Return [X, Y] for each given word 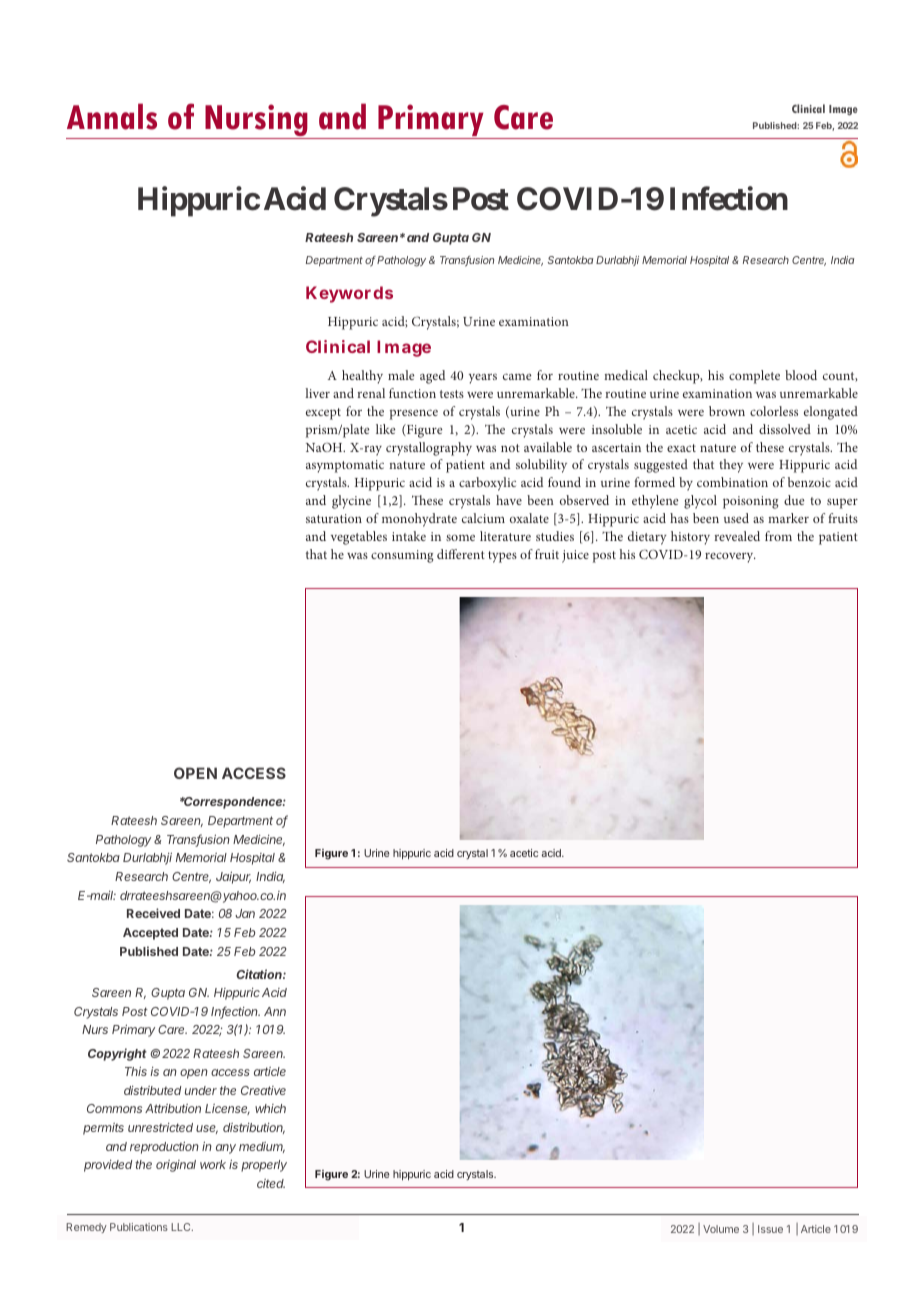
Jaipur [233, 877]
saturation [334, 518]
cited [271, 1183]
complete [754, 377]
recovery [730, 557]
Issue [770, 1229]
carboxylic [487, 484]
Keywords [349, 294]
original [176, 1166]
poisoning [751, 502]
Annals [112, 116]
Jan [245, 913]
